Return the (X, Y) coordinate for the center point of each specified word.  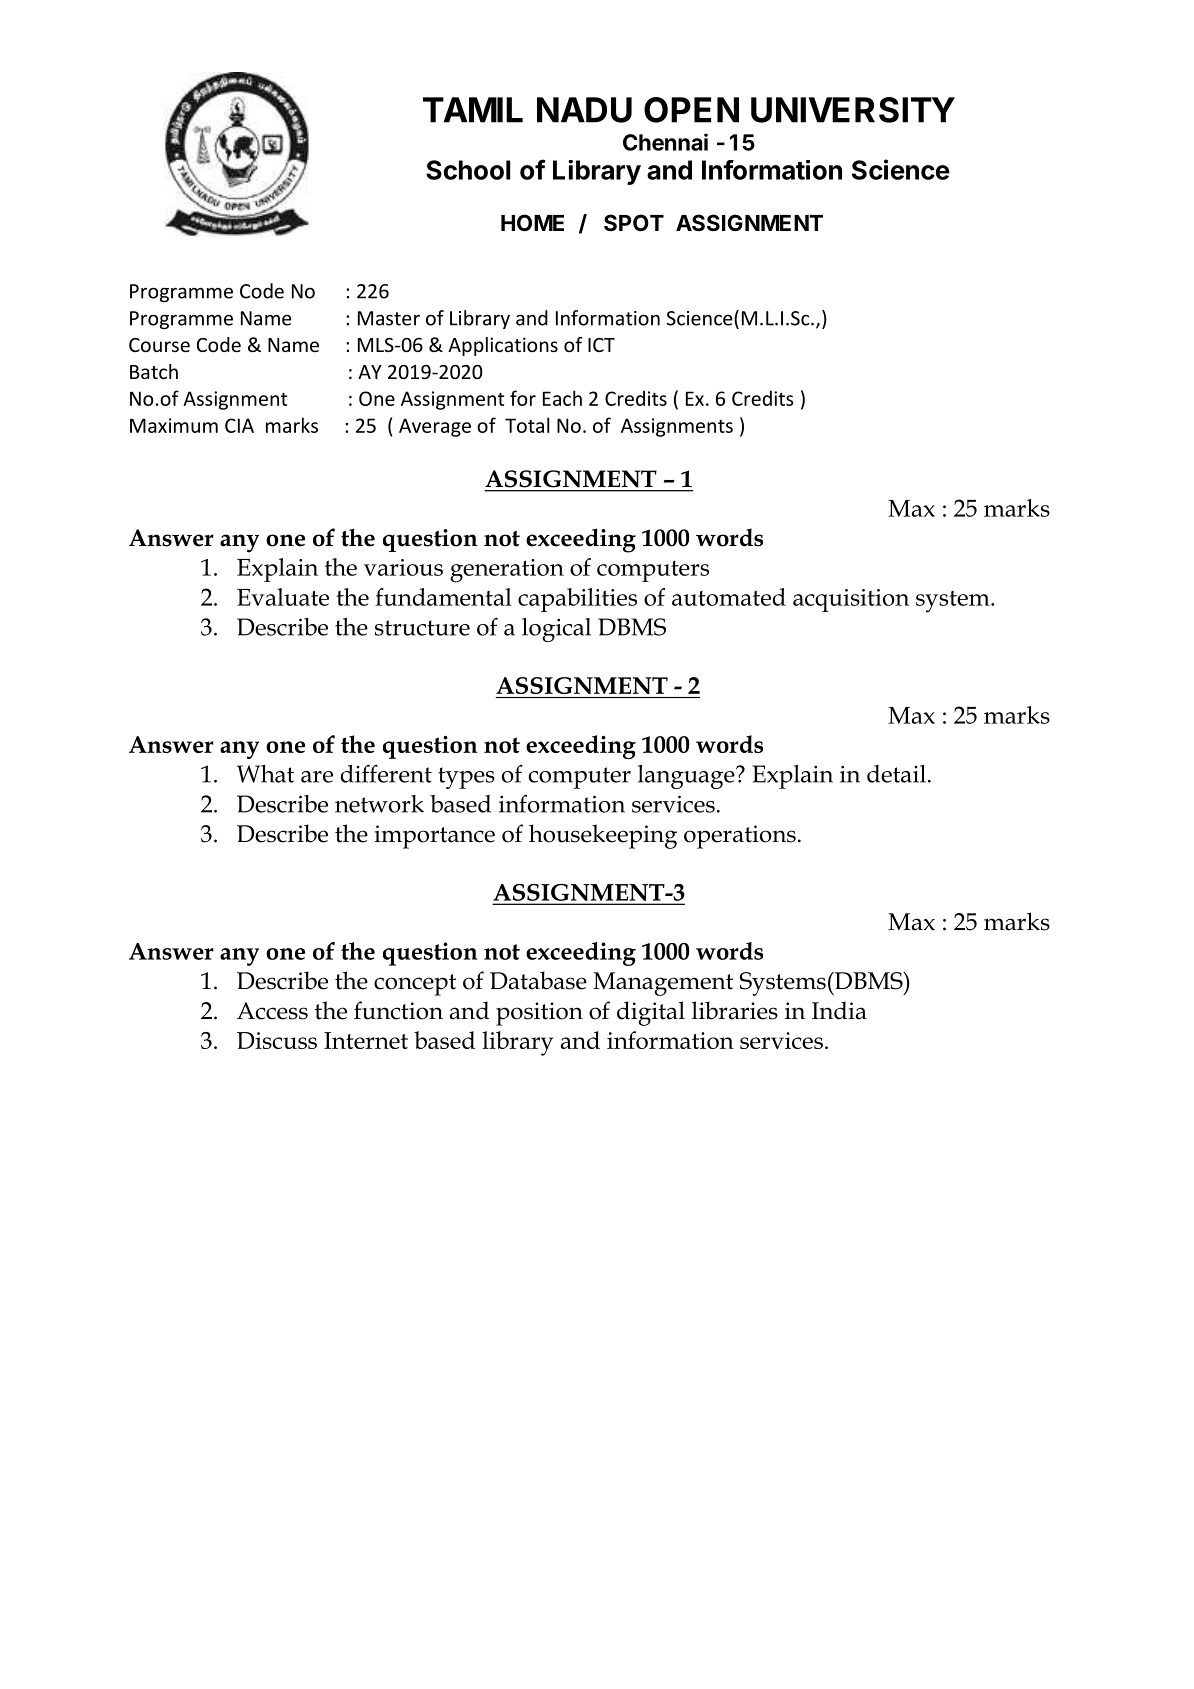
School (468, 170)
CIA (239, 425)
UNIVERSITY (853, 110)
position (539, 1014)
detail (896, 774)
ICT (601, 345)
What (265, 774)
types (466, 778)
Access (272, 1011)
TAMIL (473, 110)
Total (527, 425)
